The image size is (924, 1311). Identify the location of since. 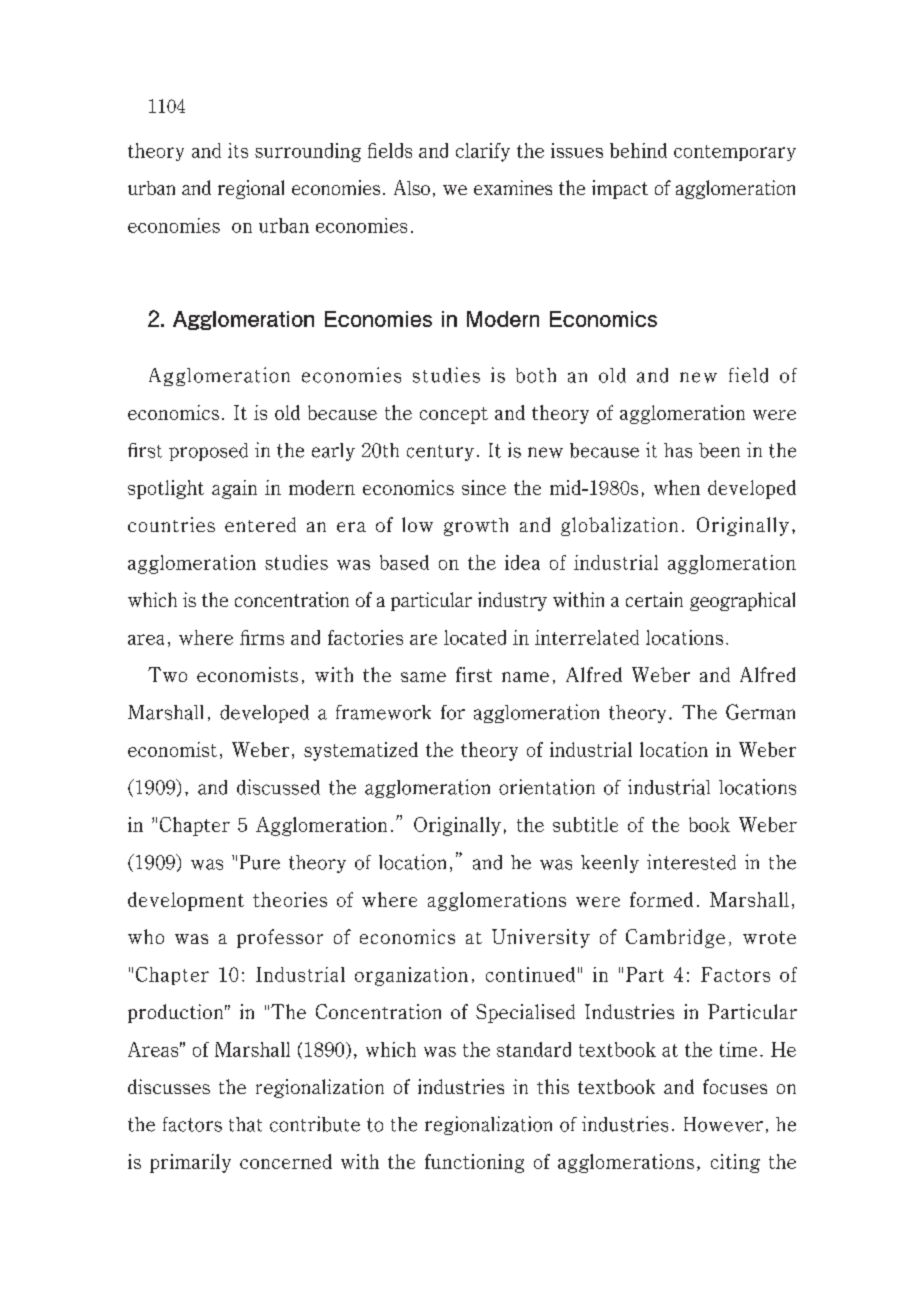
(484, 487).
